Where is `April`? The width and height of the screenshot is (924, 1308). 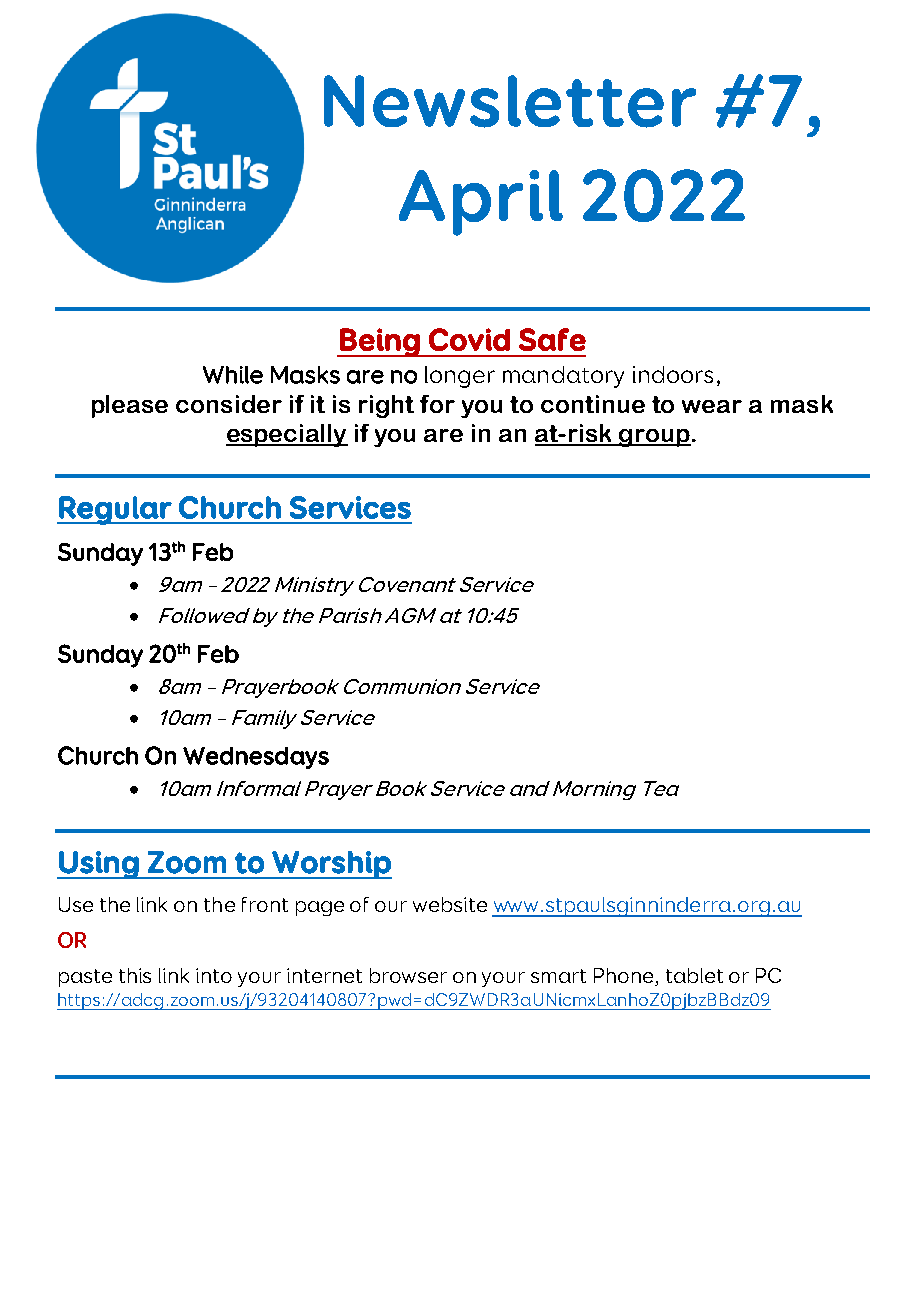 April is located at coordinates (481, 203).
